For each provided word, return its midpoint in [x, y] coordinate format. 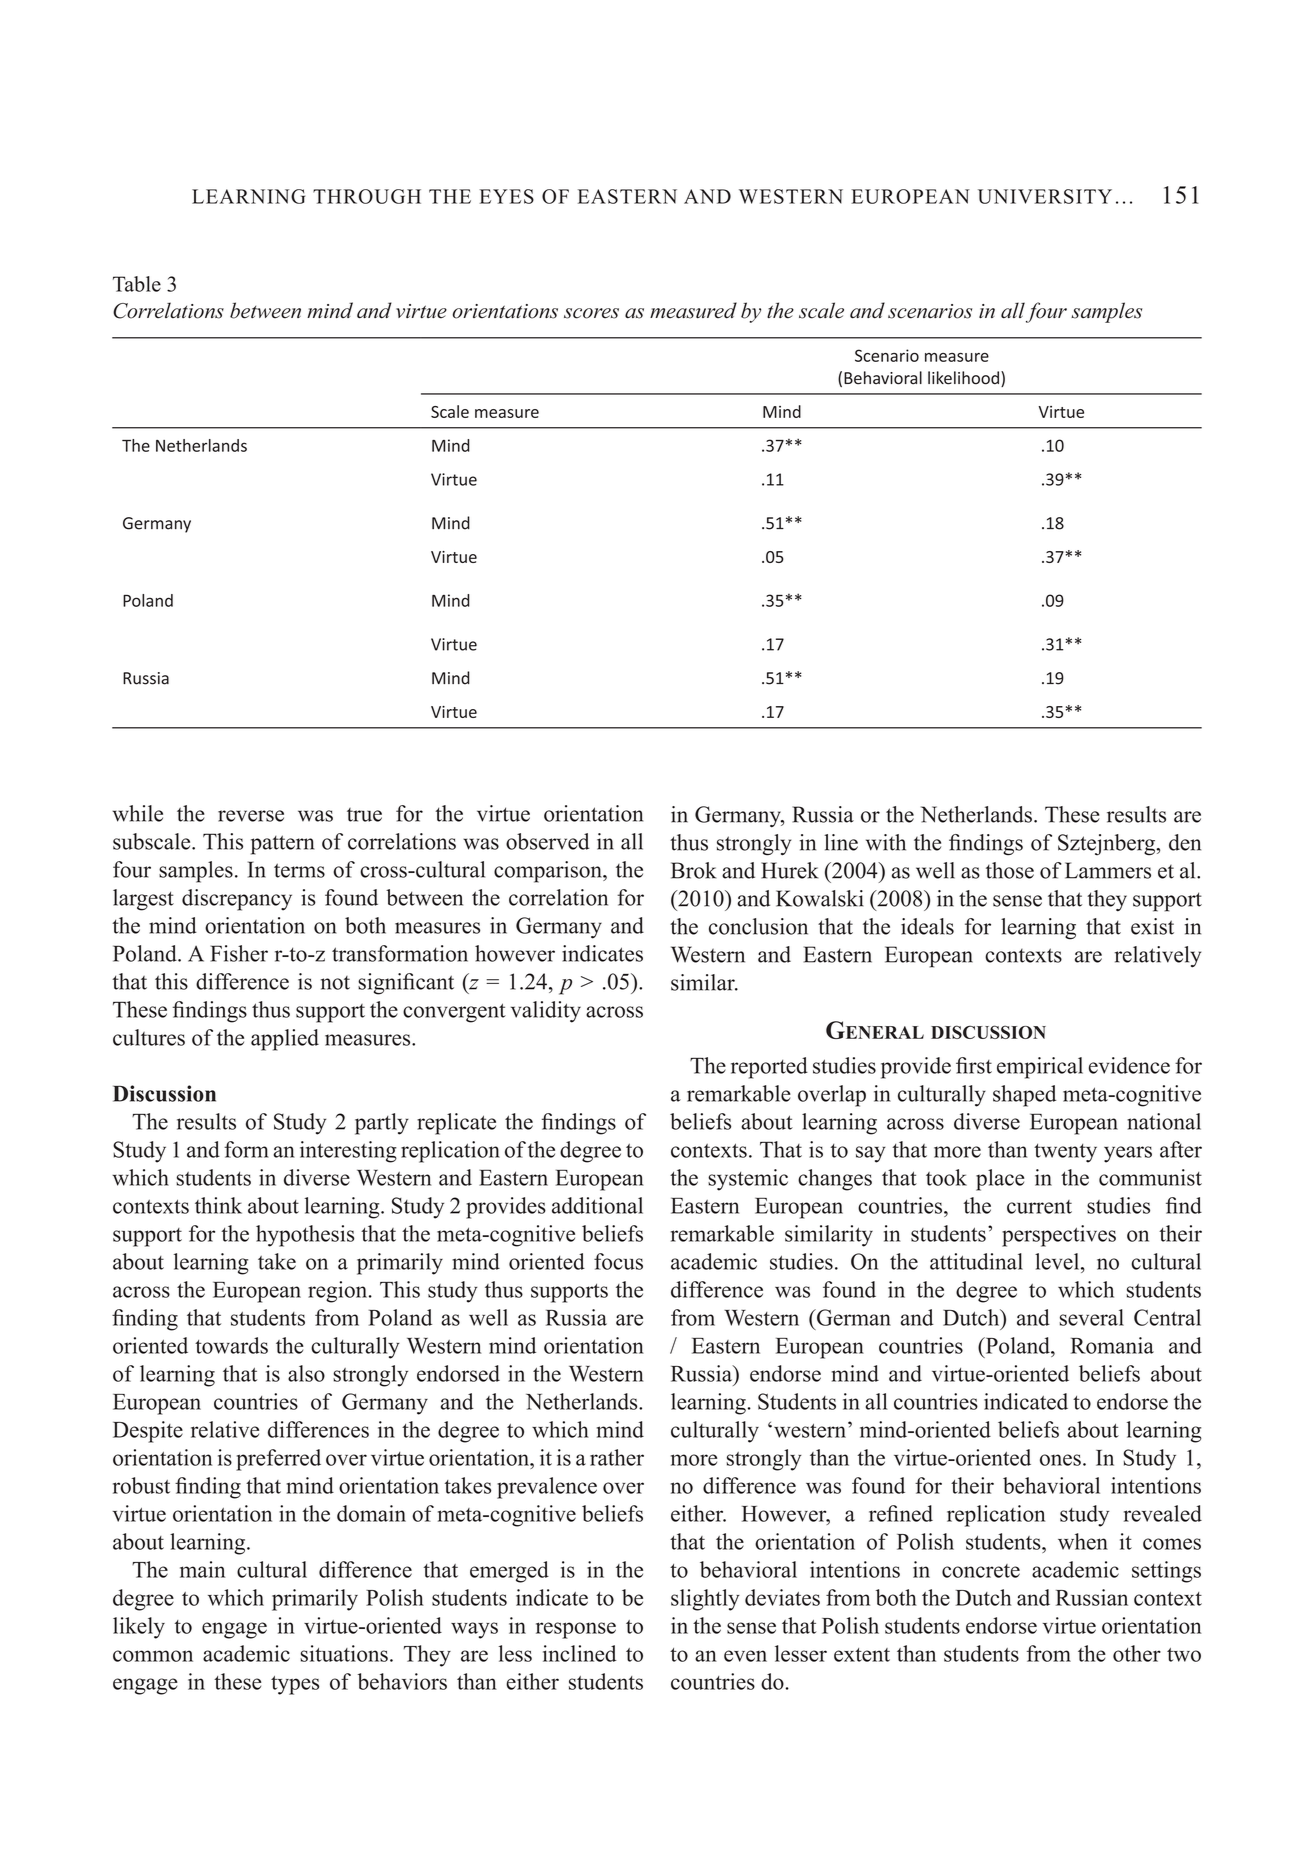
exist [1152, 926]
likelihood [963, 378]
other [1137, 1653]
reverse [251, 816]
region [339, 1292]
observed [547, 841]
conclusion [758, 926]
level [1058, 1261]
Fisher [239, 953]
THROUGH [367, 196]
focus [618, 1261]
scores [591, 313]
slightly [705, 1600]
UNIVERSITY [1045, 196]
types [295, 1685]
